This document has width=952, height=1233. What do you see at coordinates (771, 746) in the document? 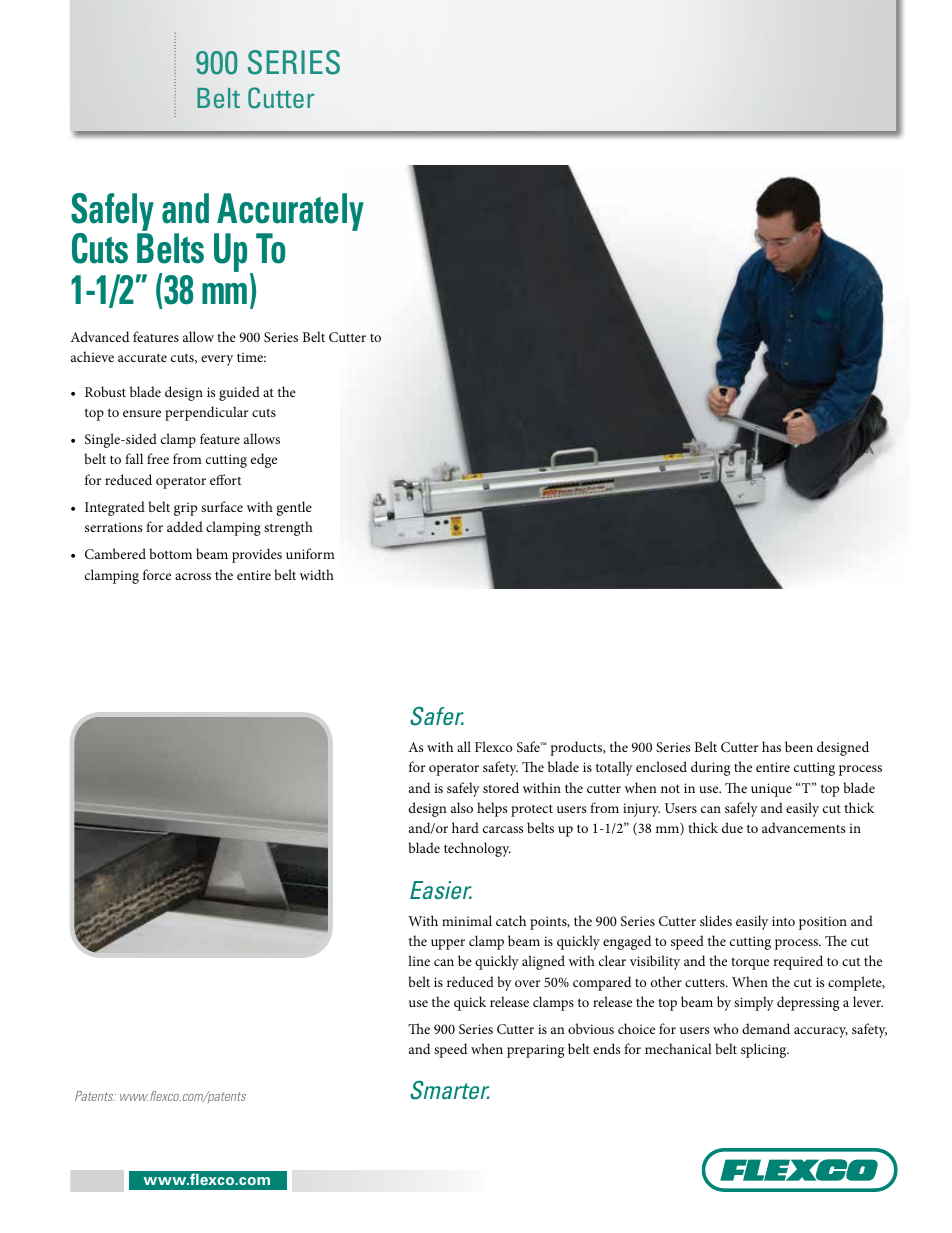
I see `has` at bounding box center [771, 746].
